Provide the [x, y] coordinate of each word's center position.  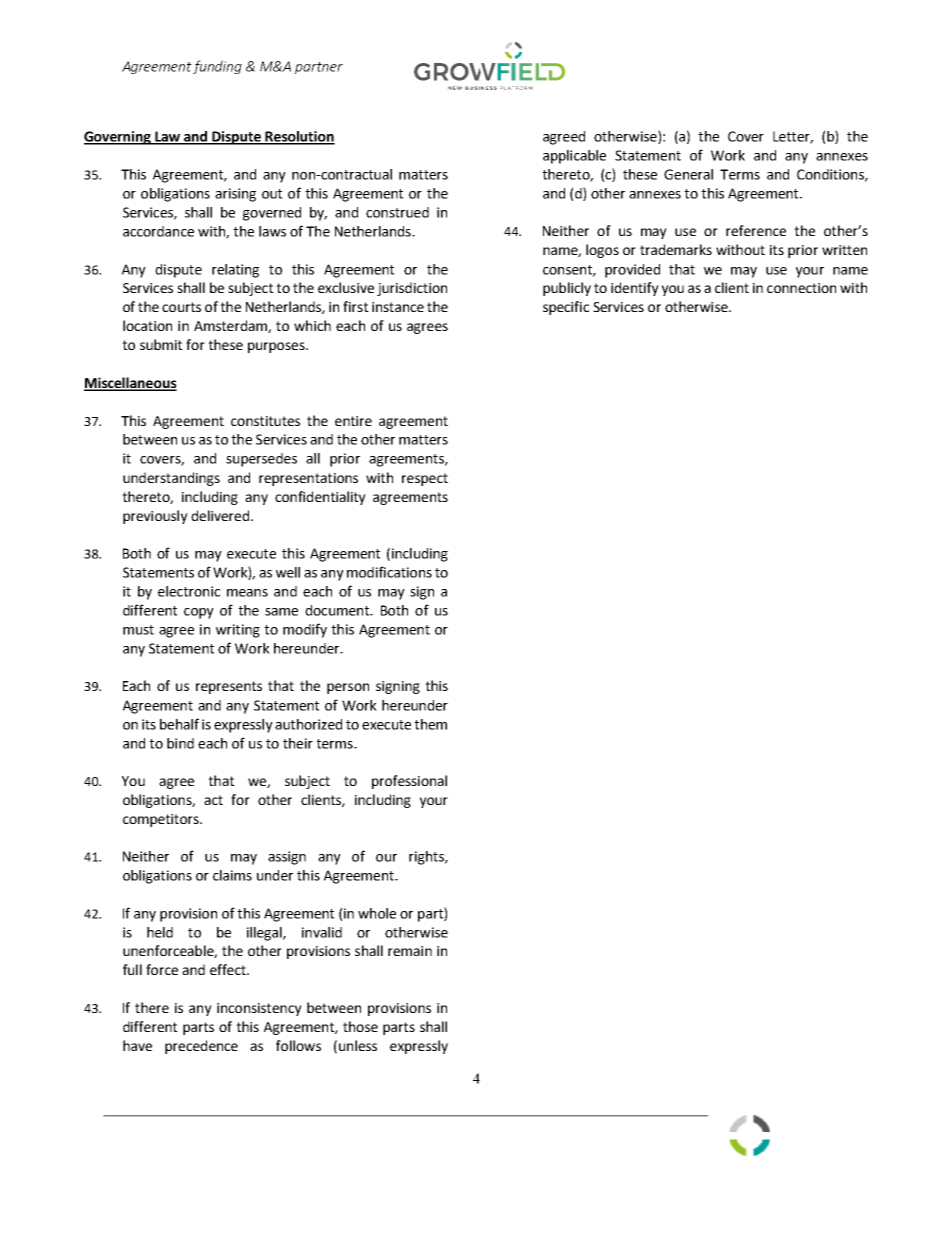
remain [410, 951]
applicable [574, 157]
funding [217, 67]
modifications [389, 572]
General [688, 174]
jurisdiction [412, 289]
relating [235, 271]
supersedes [261, 460]
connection [801, 288]
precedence [201, 1047]
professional [409, 782]
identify [635, 289]
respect [425, 479]
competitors [162, 820]
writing [238, 631]
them [430, 724]
